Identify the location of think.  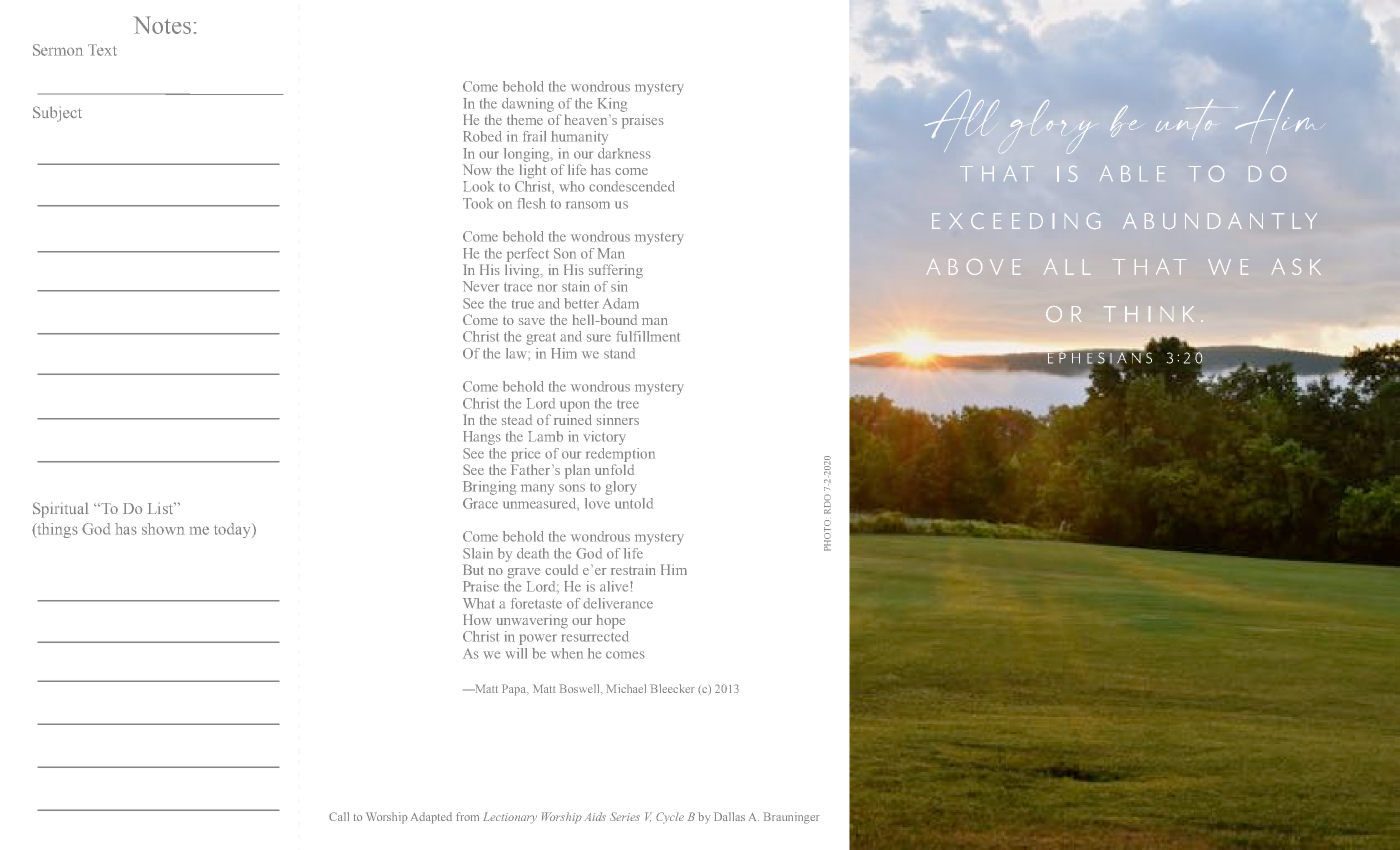
(1149, 314).
